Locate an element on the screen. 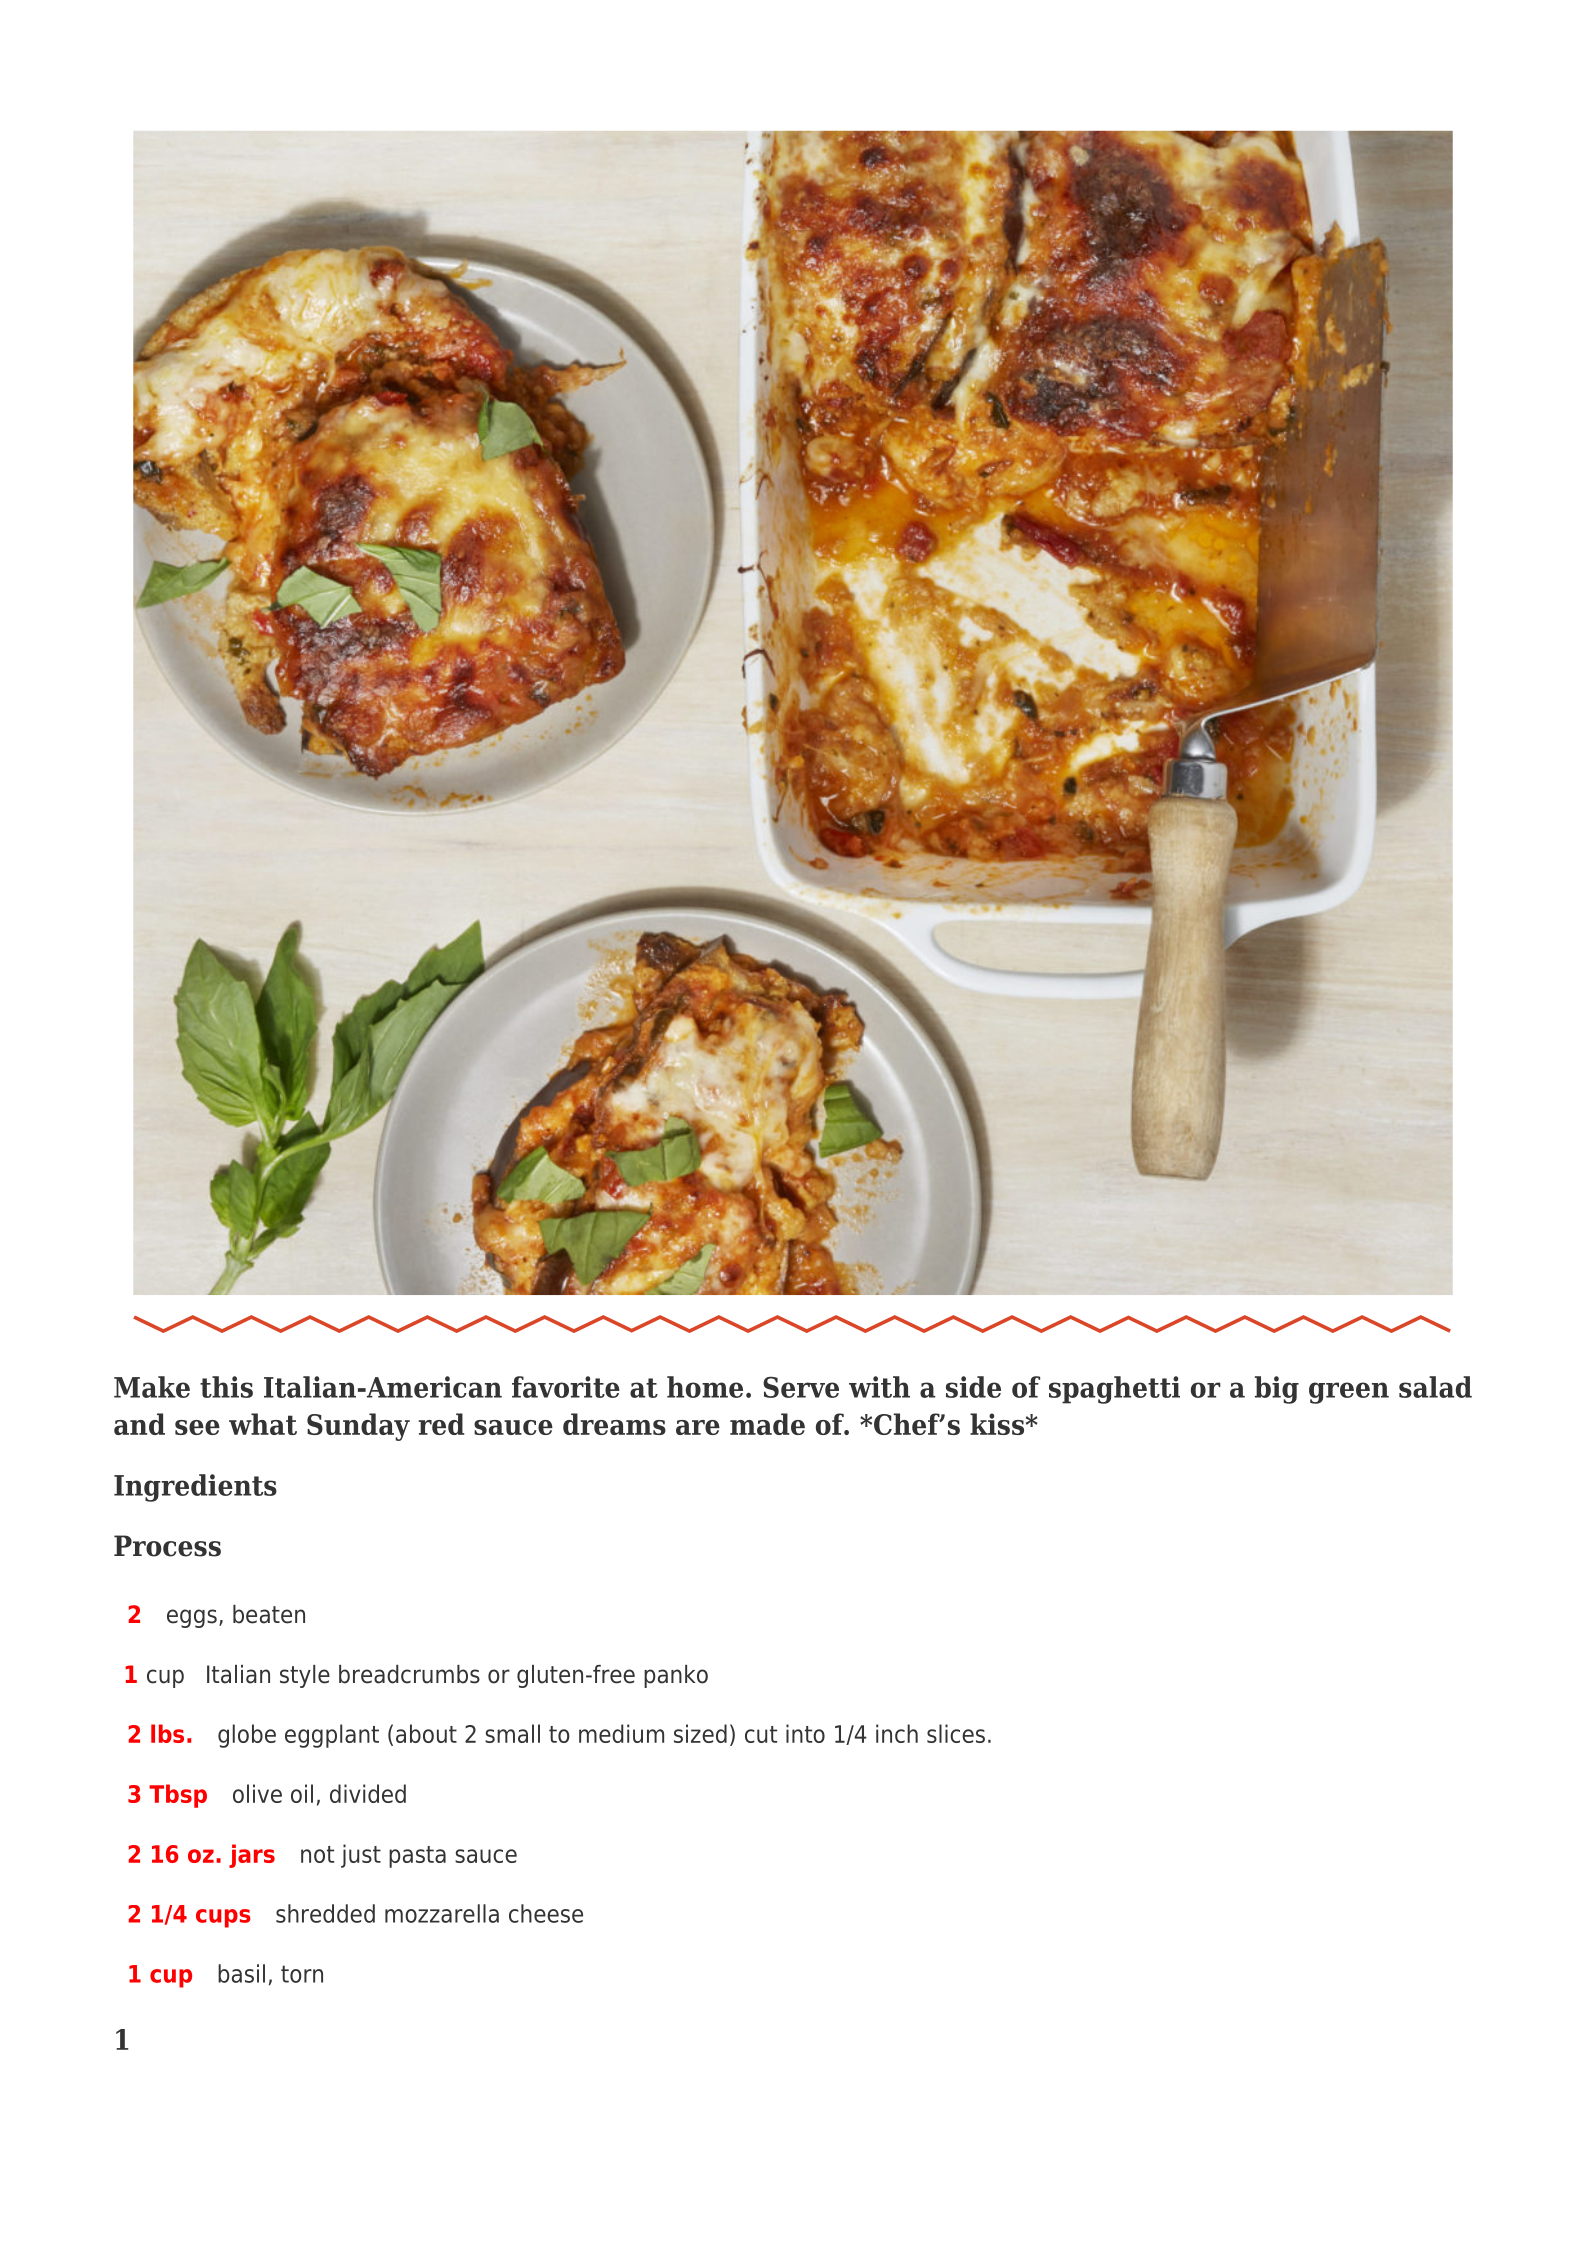 Image resolution: width=1586 pixels, height=2242 pixels. what is located at coordinates (263, 1424).
